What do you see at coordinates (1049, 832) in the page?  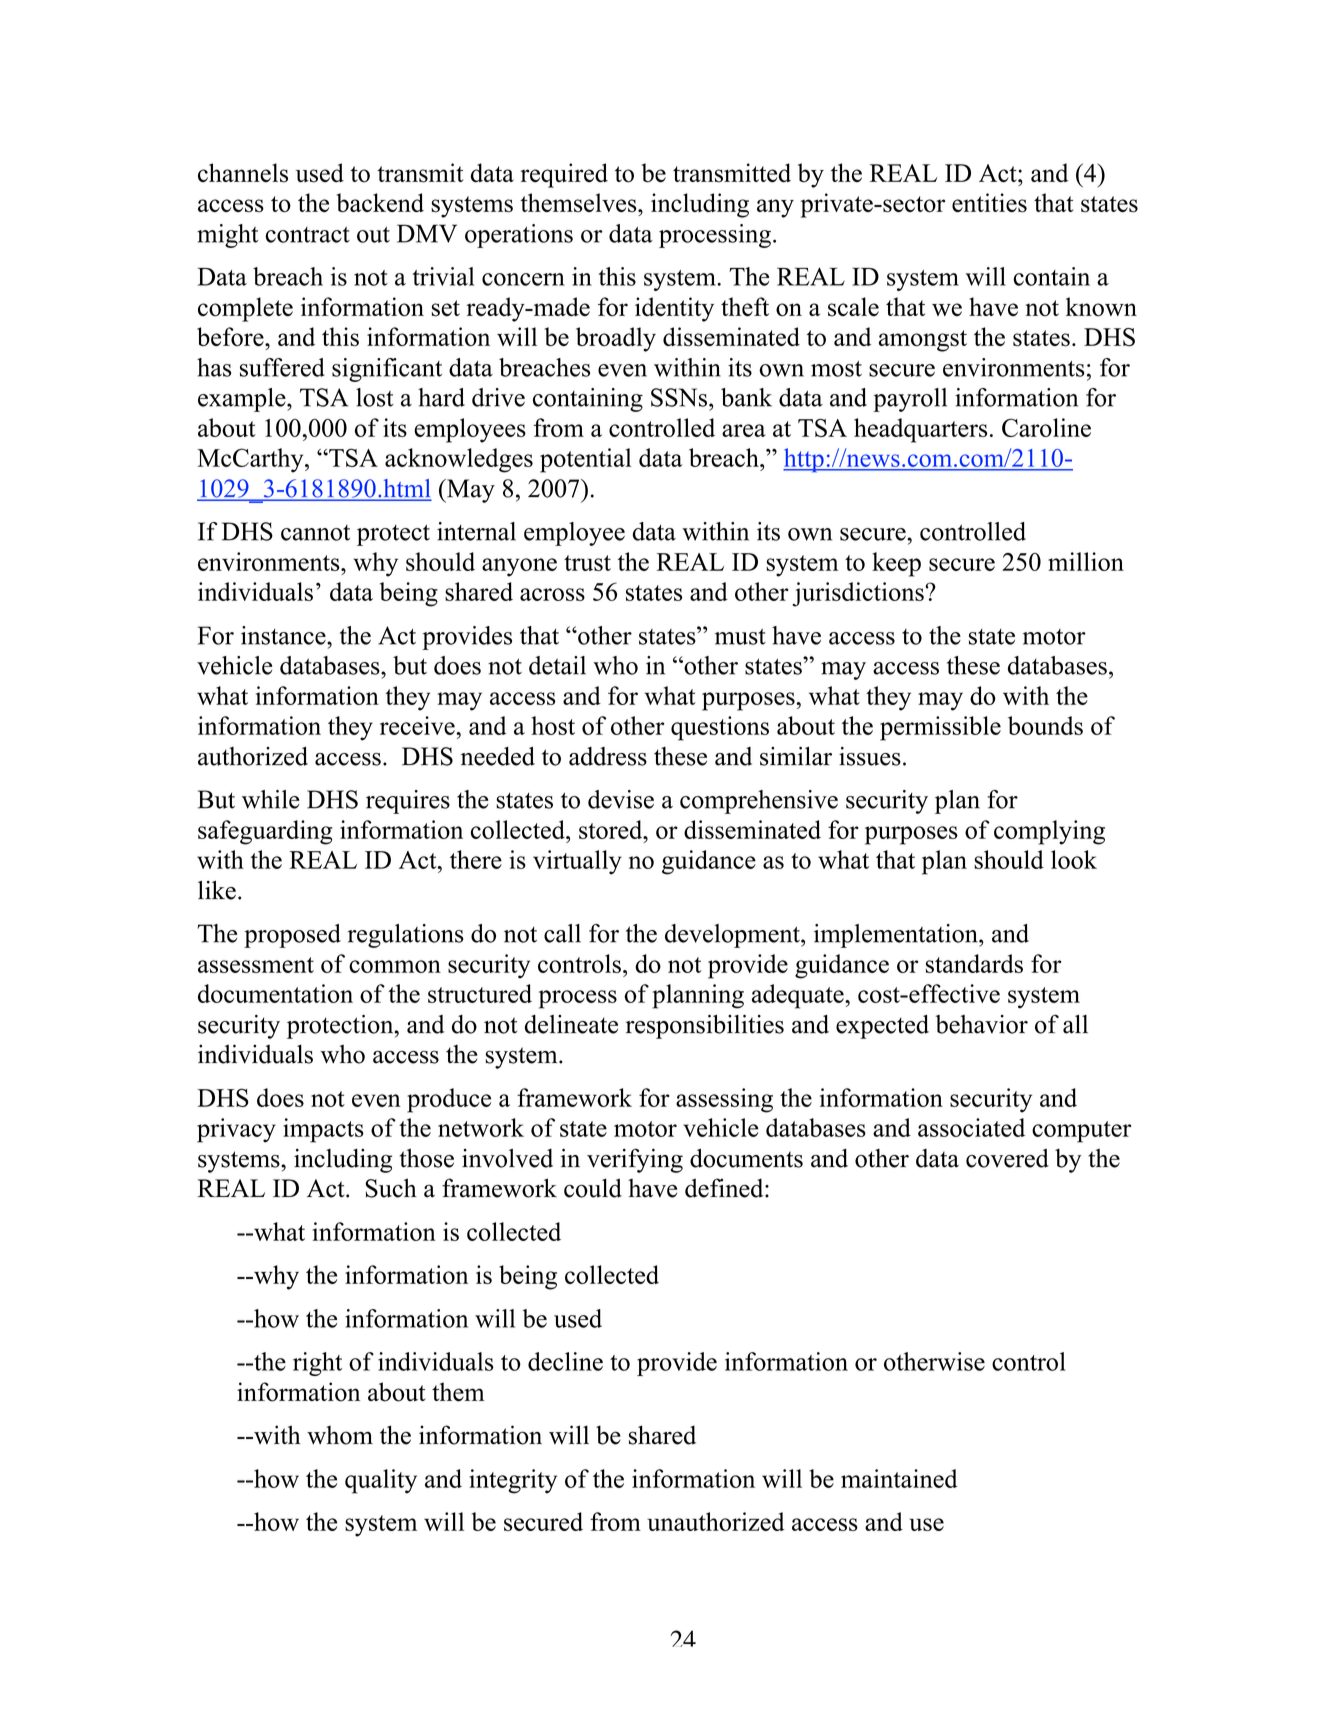 I see `complying` at bounding box center [1049, 832].
